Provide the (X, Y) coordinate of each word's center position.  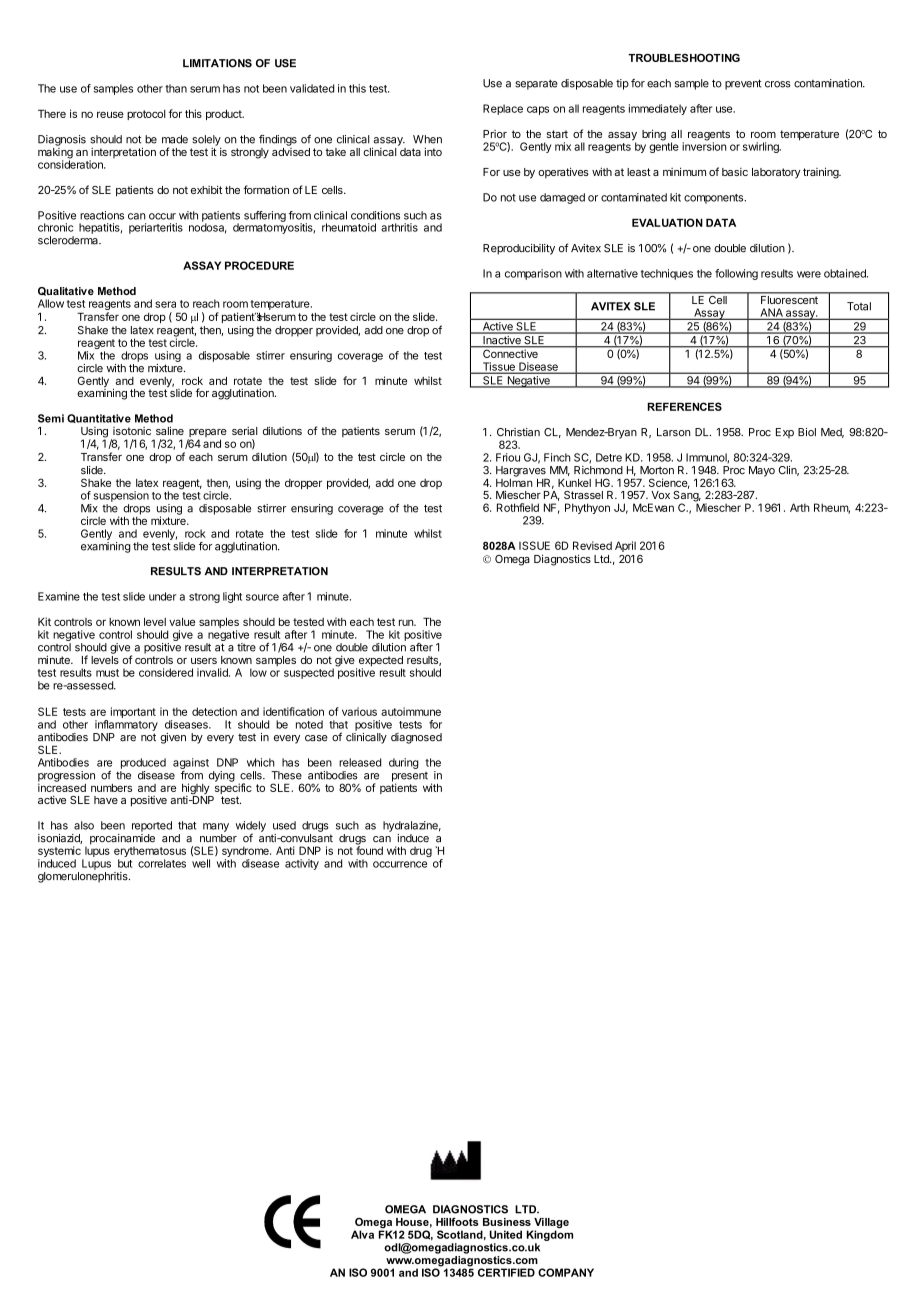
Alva (362, 1234)
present (410, 778)
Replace (503, 109)
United (505, 1234)
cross (778, 84)
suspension (121, 496)
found (369, 849)
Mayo (762, 471)
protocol (146, 115)
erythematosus (150, 853)
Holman (514, 481)
